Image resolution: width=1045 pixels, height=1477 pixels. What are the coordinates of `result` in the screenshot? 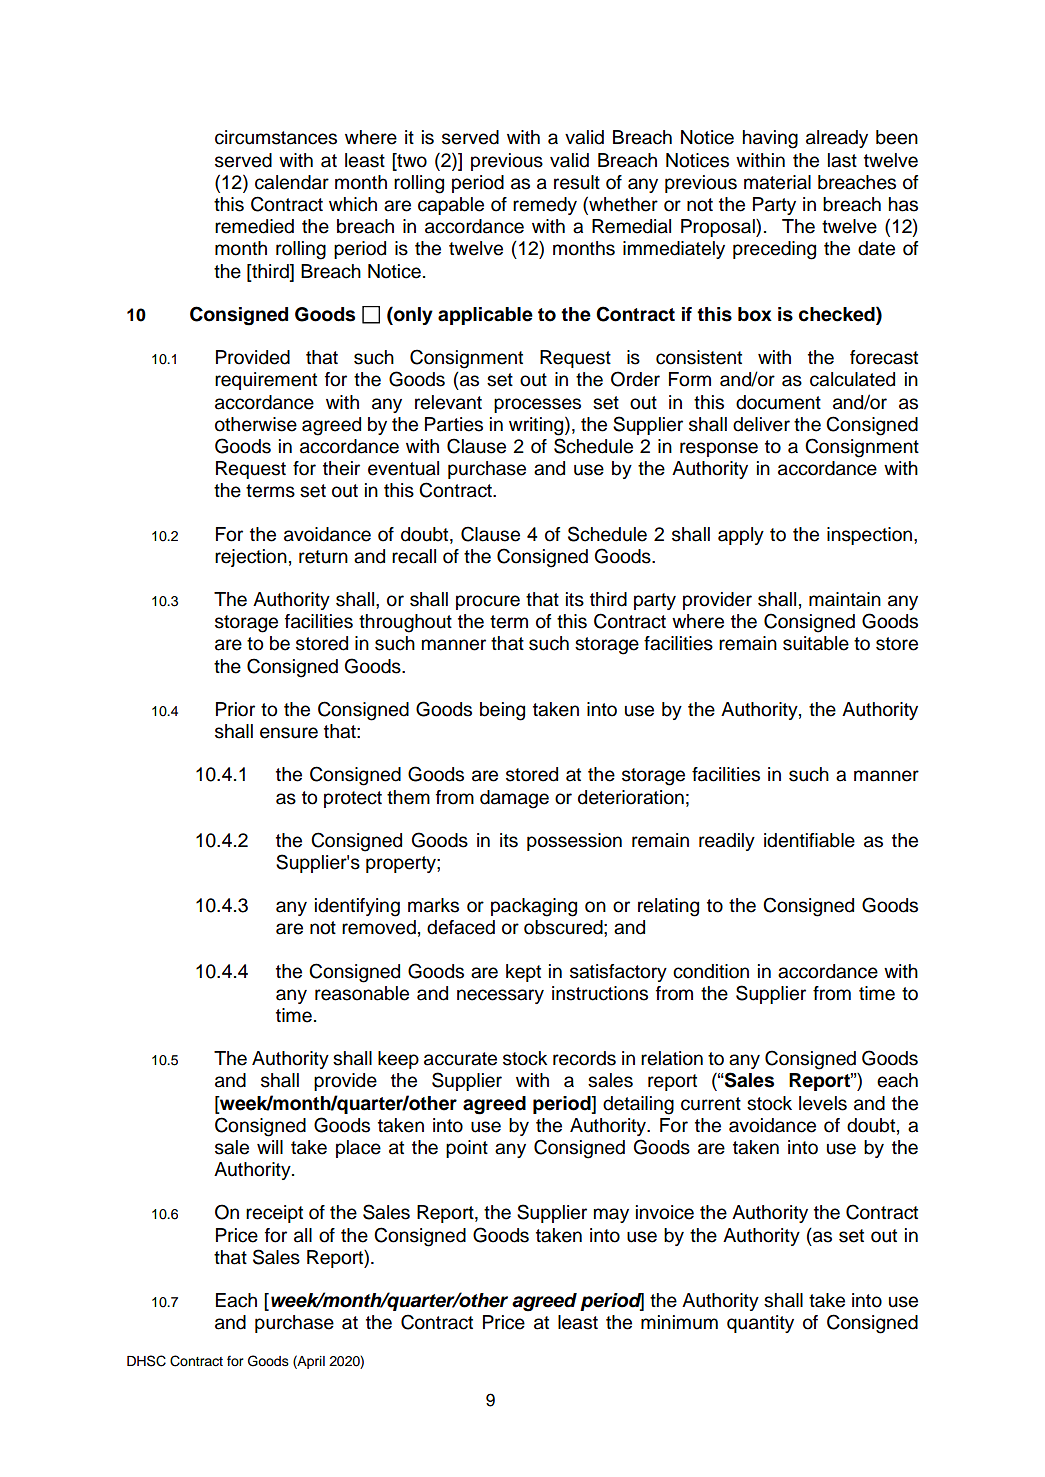 It's located at (577, 182).
